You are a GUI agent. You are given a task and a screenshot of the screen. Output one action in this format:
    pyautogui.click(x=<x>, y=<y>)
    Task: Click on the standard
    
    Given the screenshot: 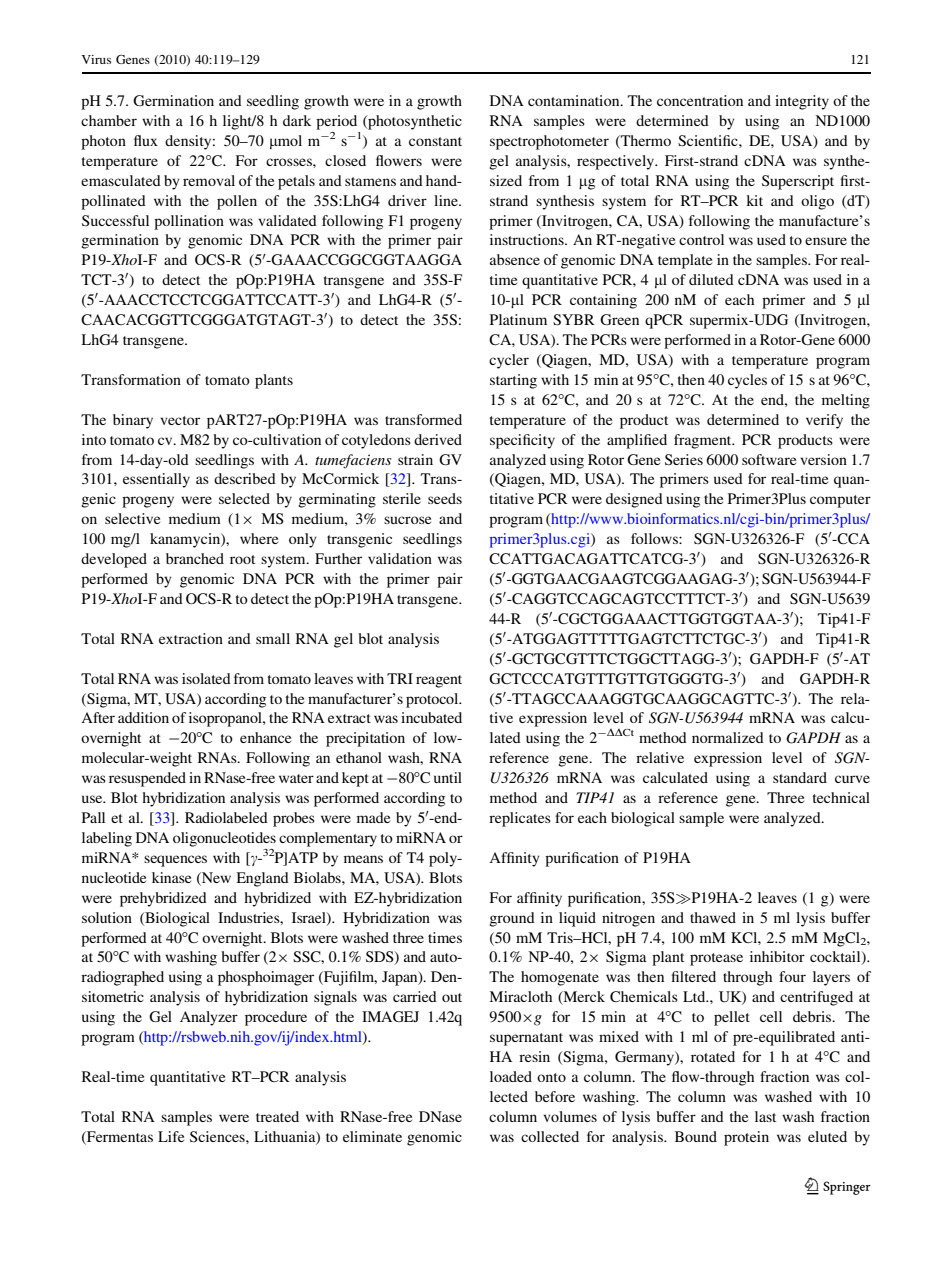 What is the action you would take?
    pyautogui.click(x=800, y=777)
